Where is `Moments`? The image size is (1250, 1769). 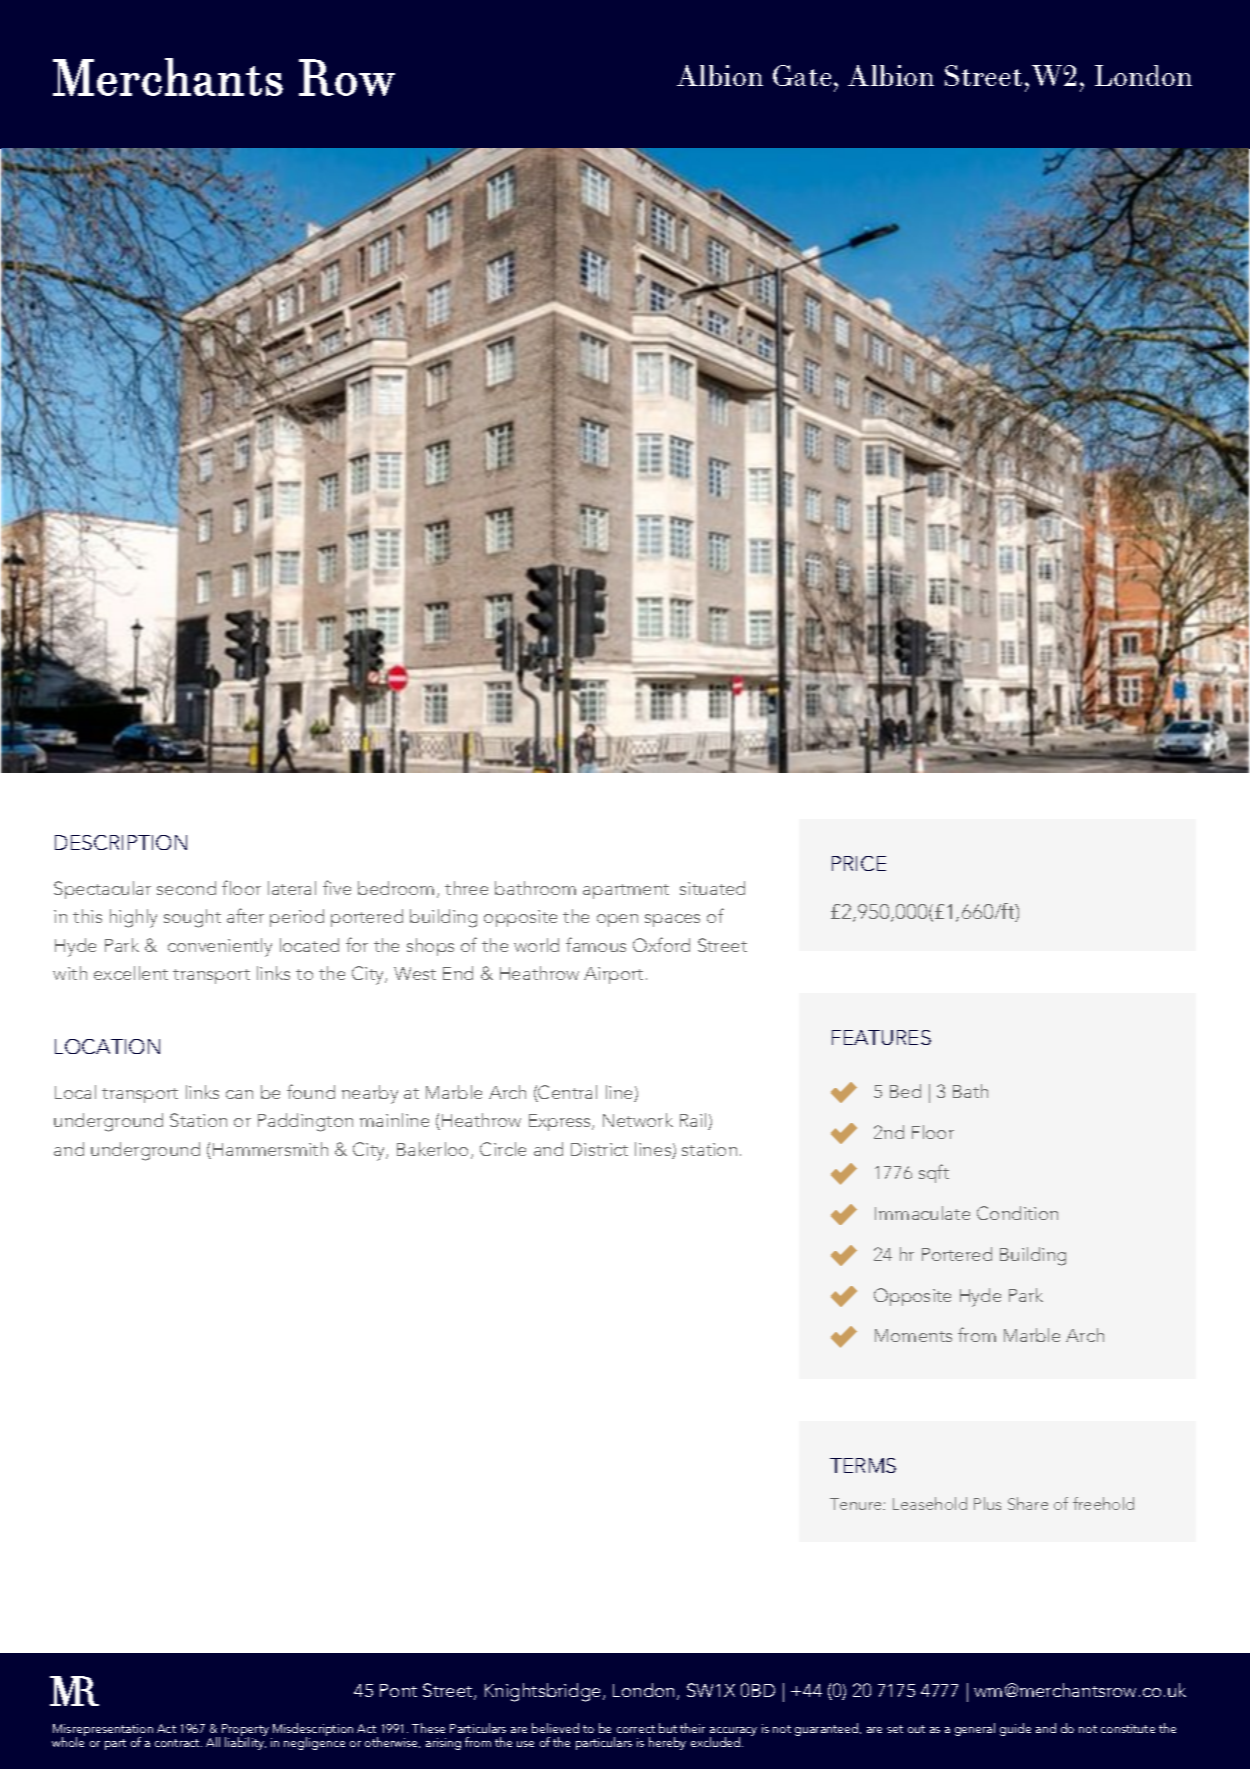
Moments is located at coordinates (913, 1335).
